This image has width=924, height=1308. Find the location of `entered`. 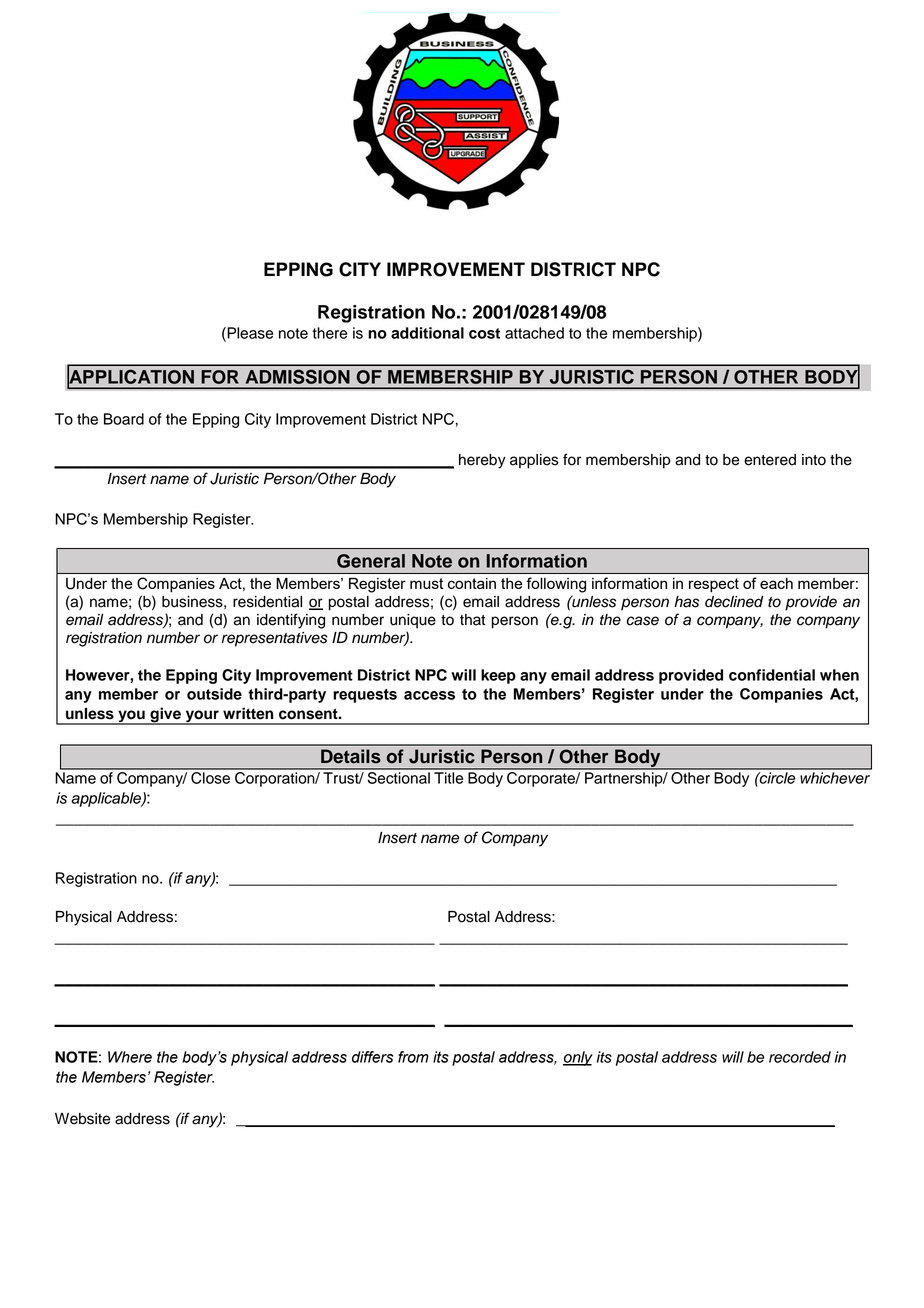

entered is located at coordinates (770, 460).
